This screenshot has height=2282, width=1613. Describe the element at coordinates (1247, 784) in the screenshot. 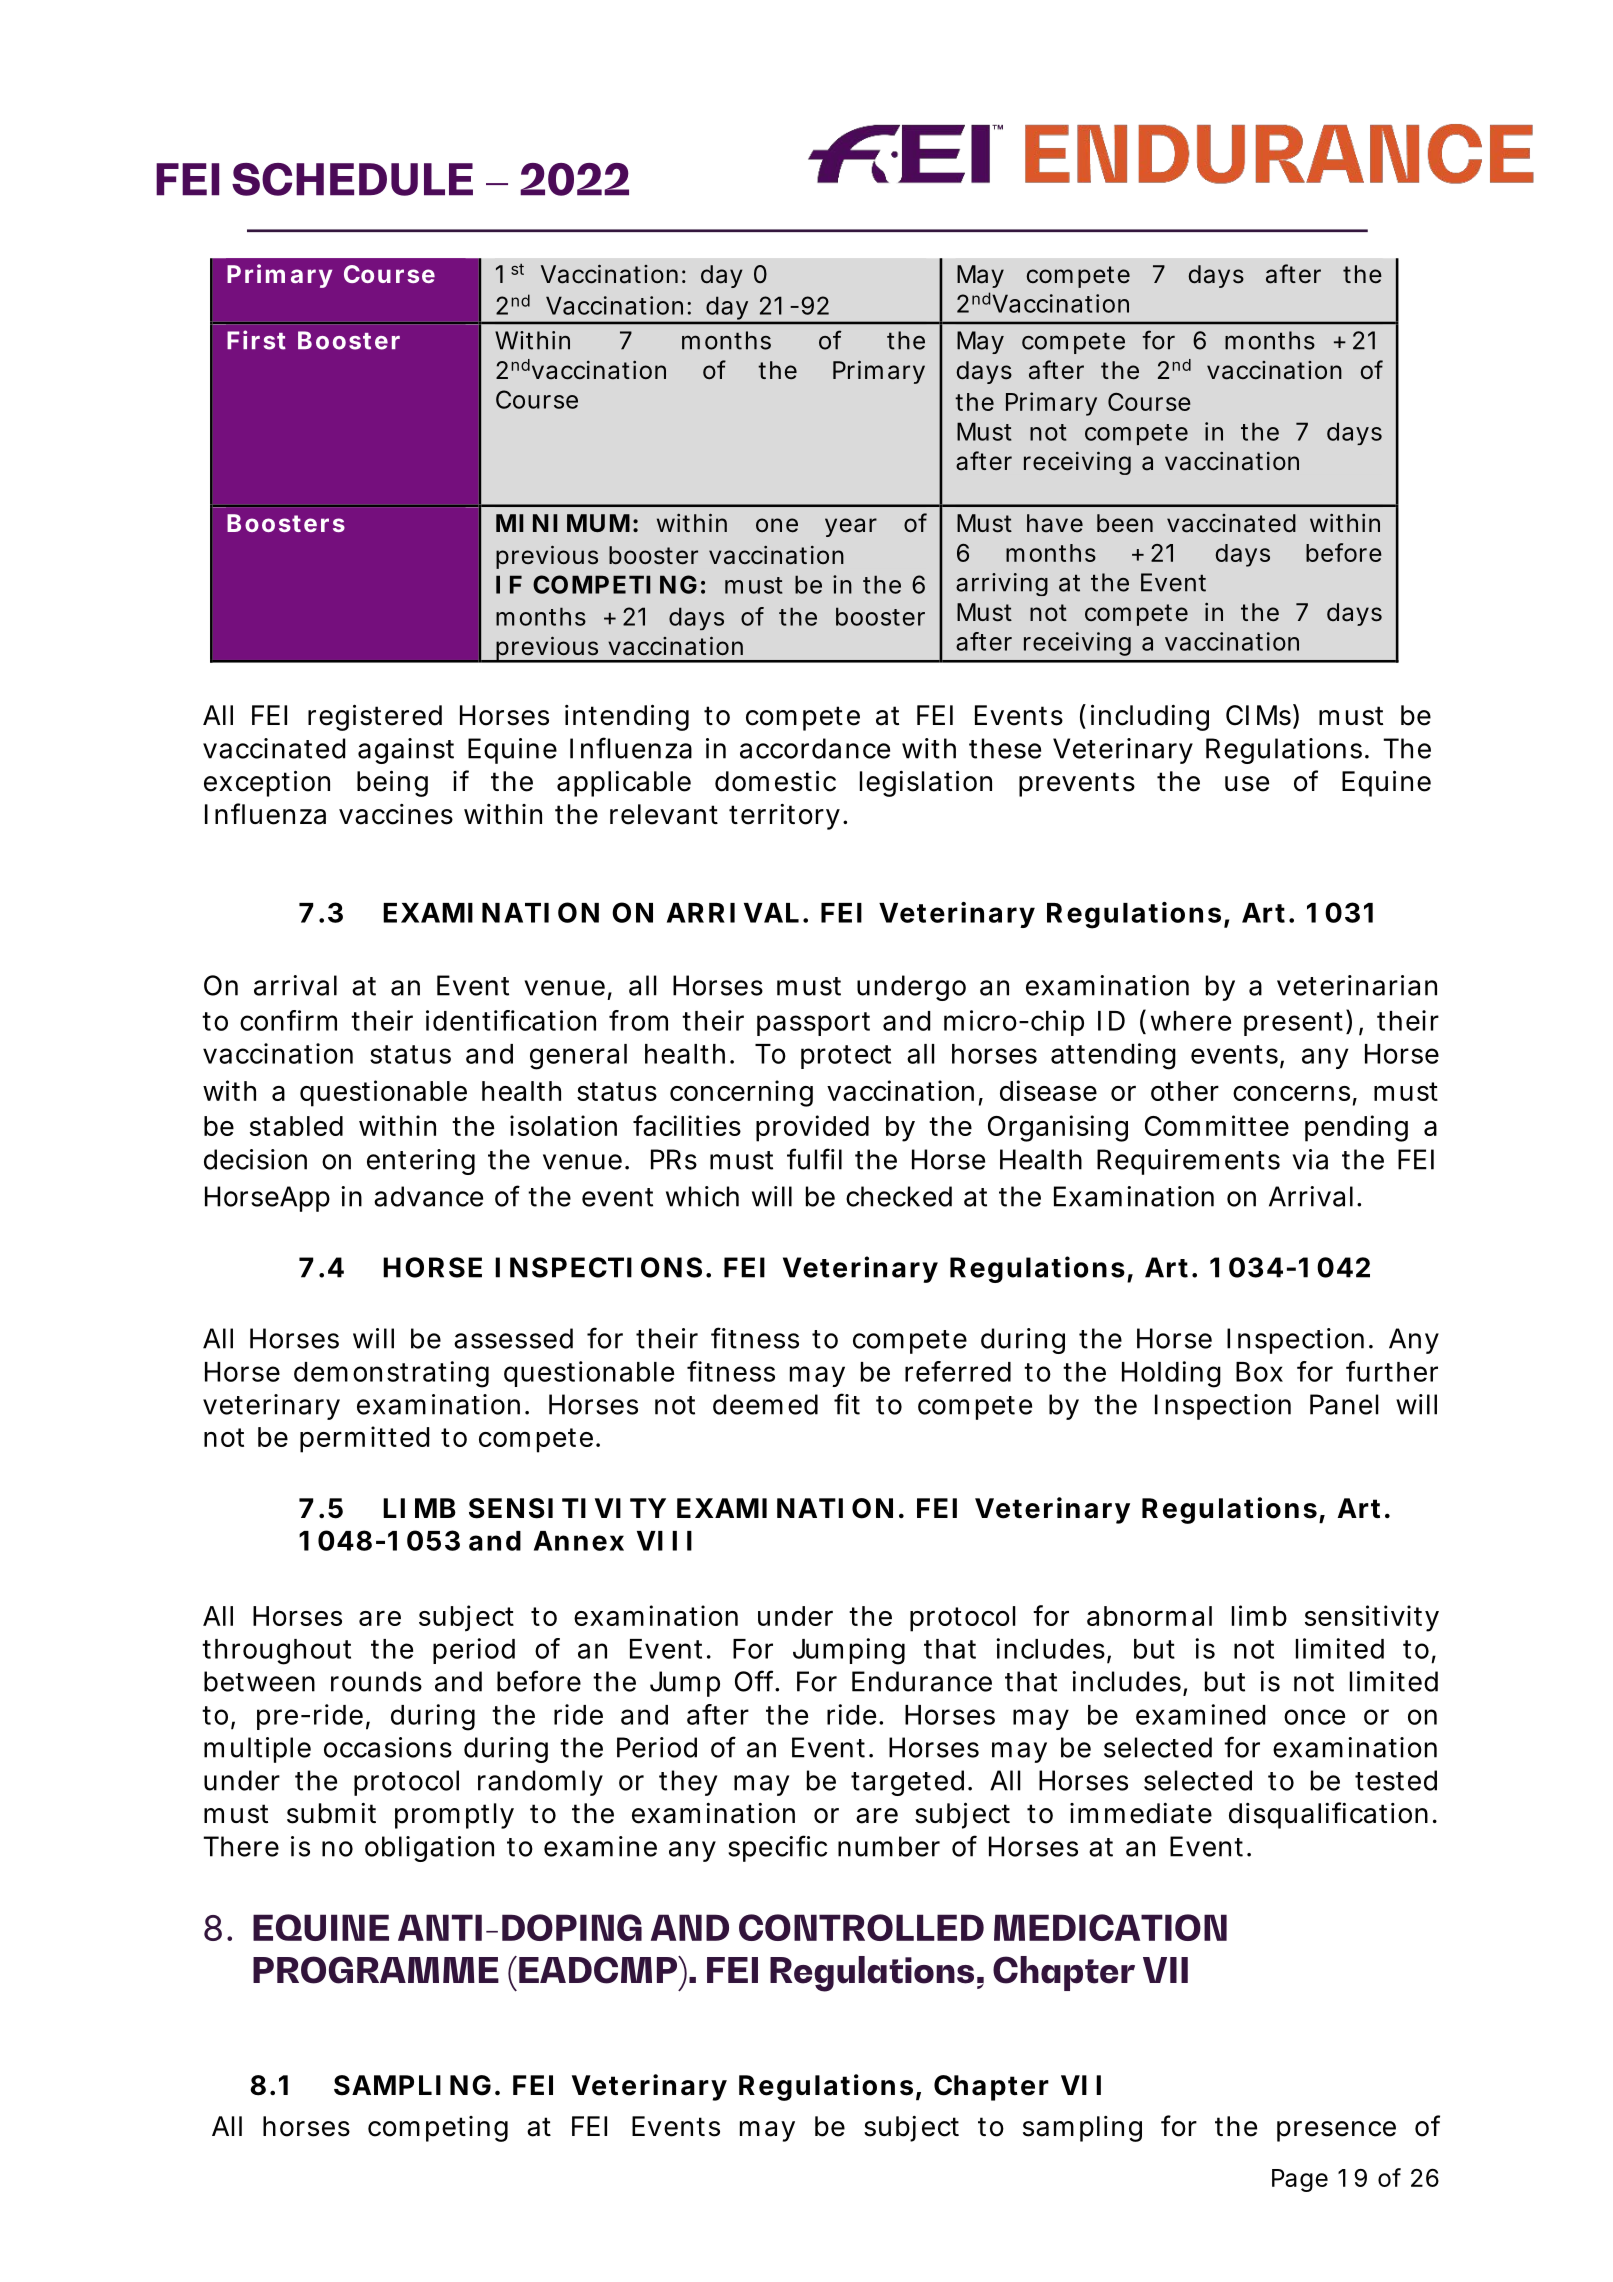

I see `use` at that location.
